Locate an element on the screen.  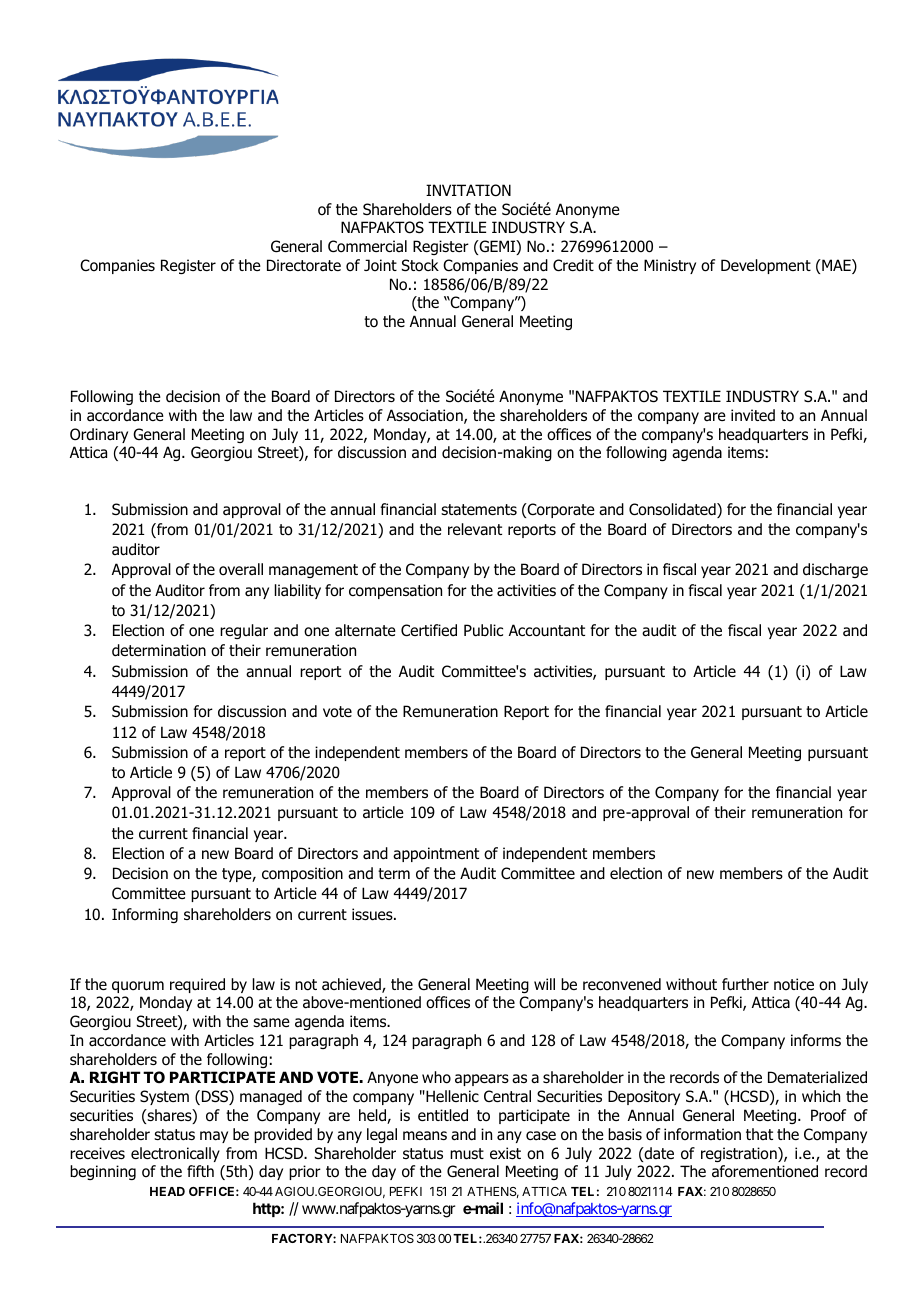
Development is located at coordinates (766, 266).
